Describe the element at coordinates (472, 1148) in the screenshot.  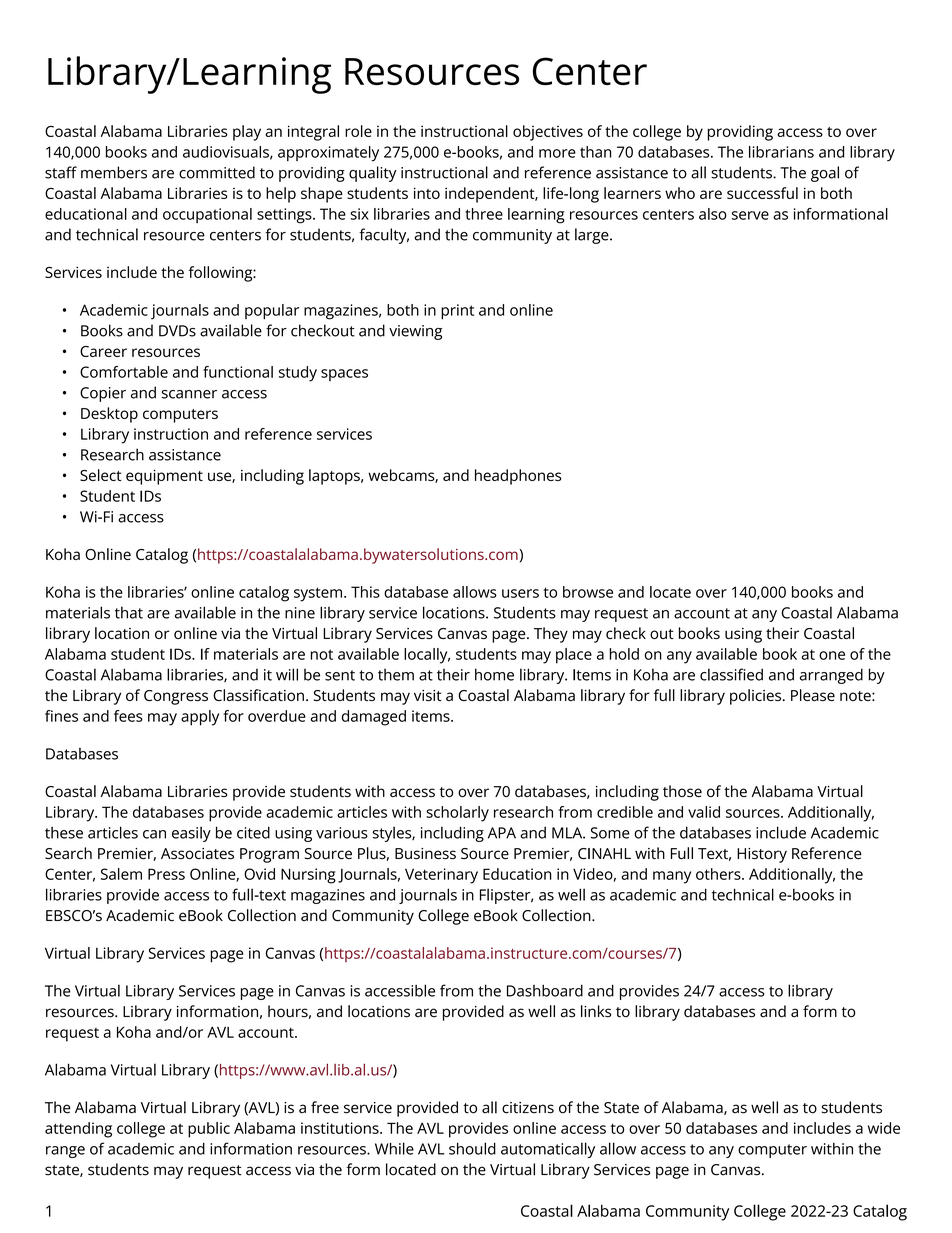
I see `should` at that location.
